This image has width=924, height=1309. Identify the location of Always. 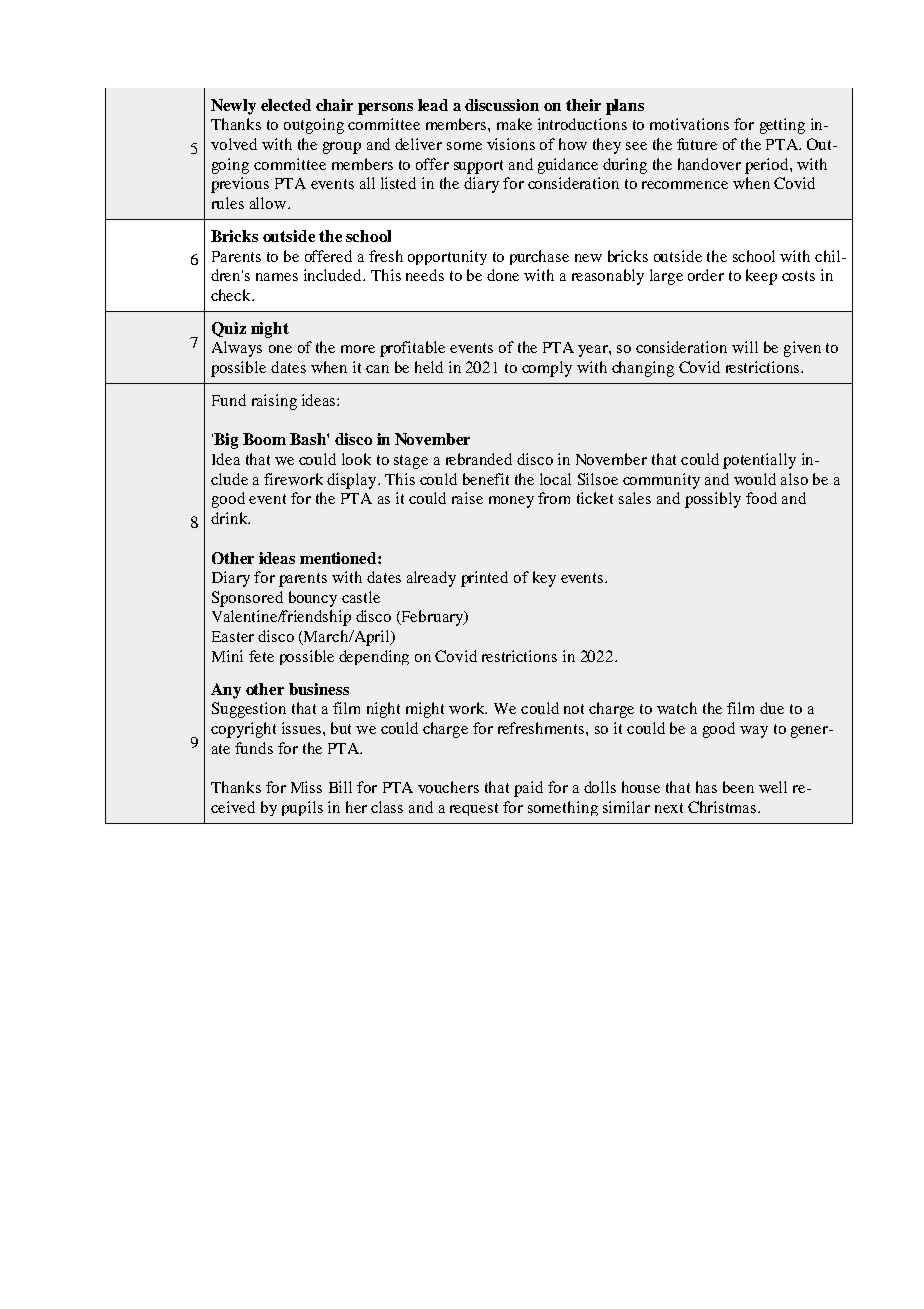
(237, 349).
